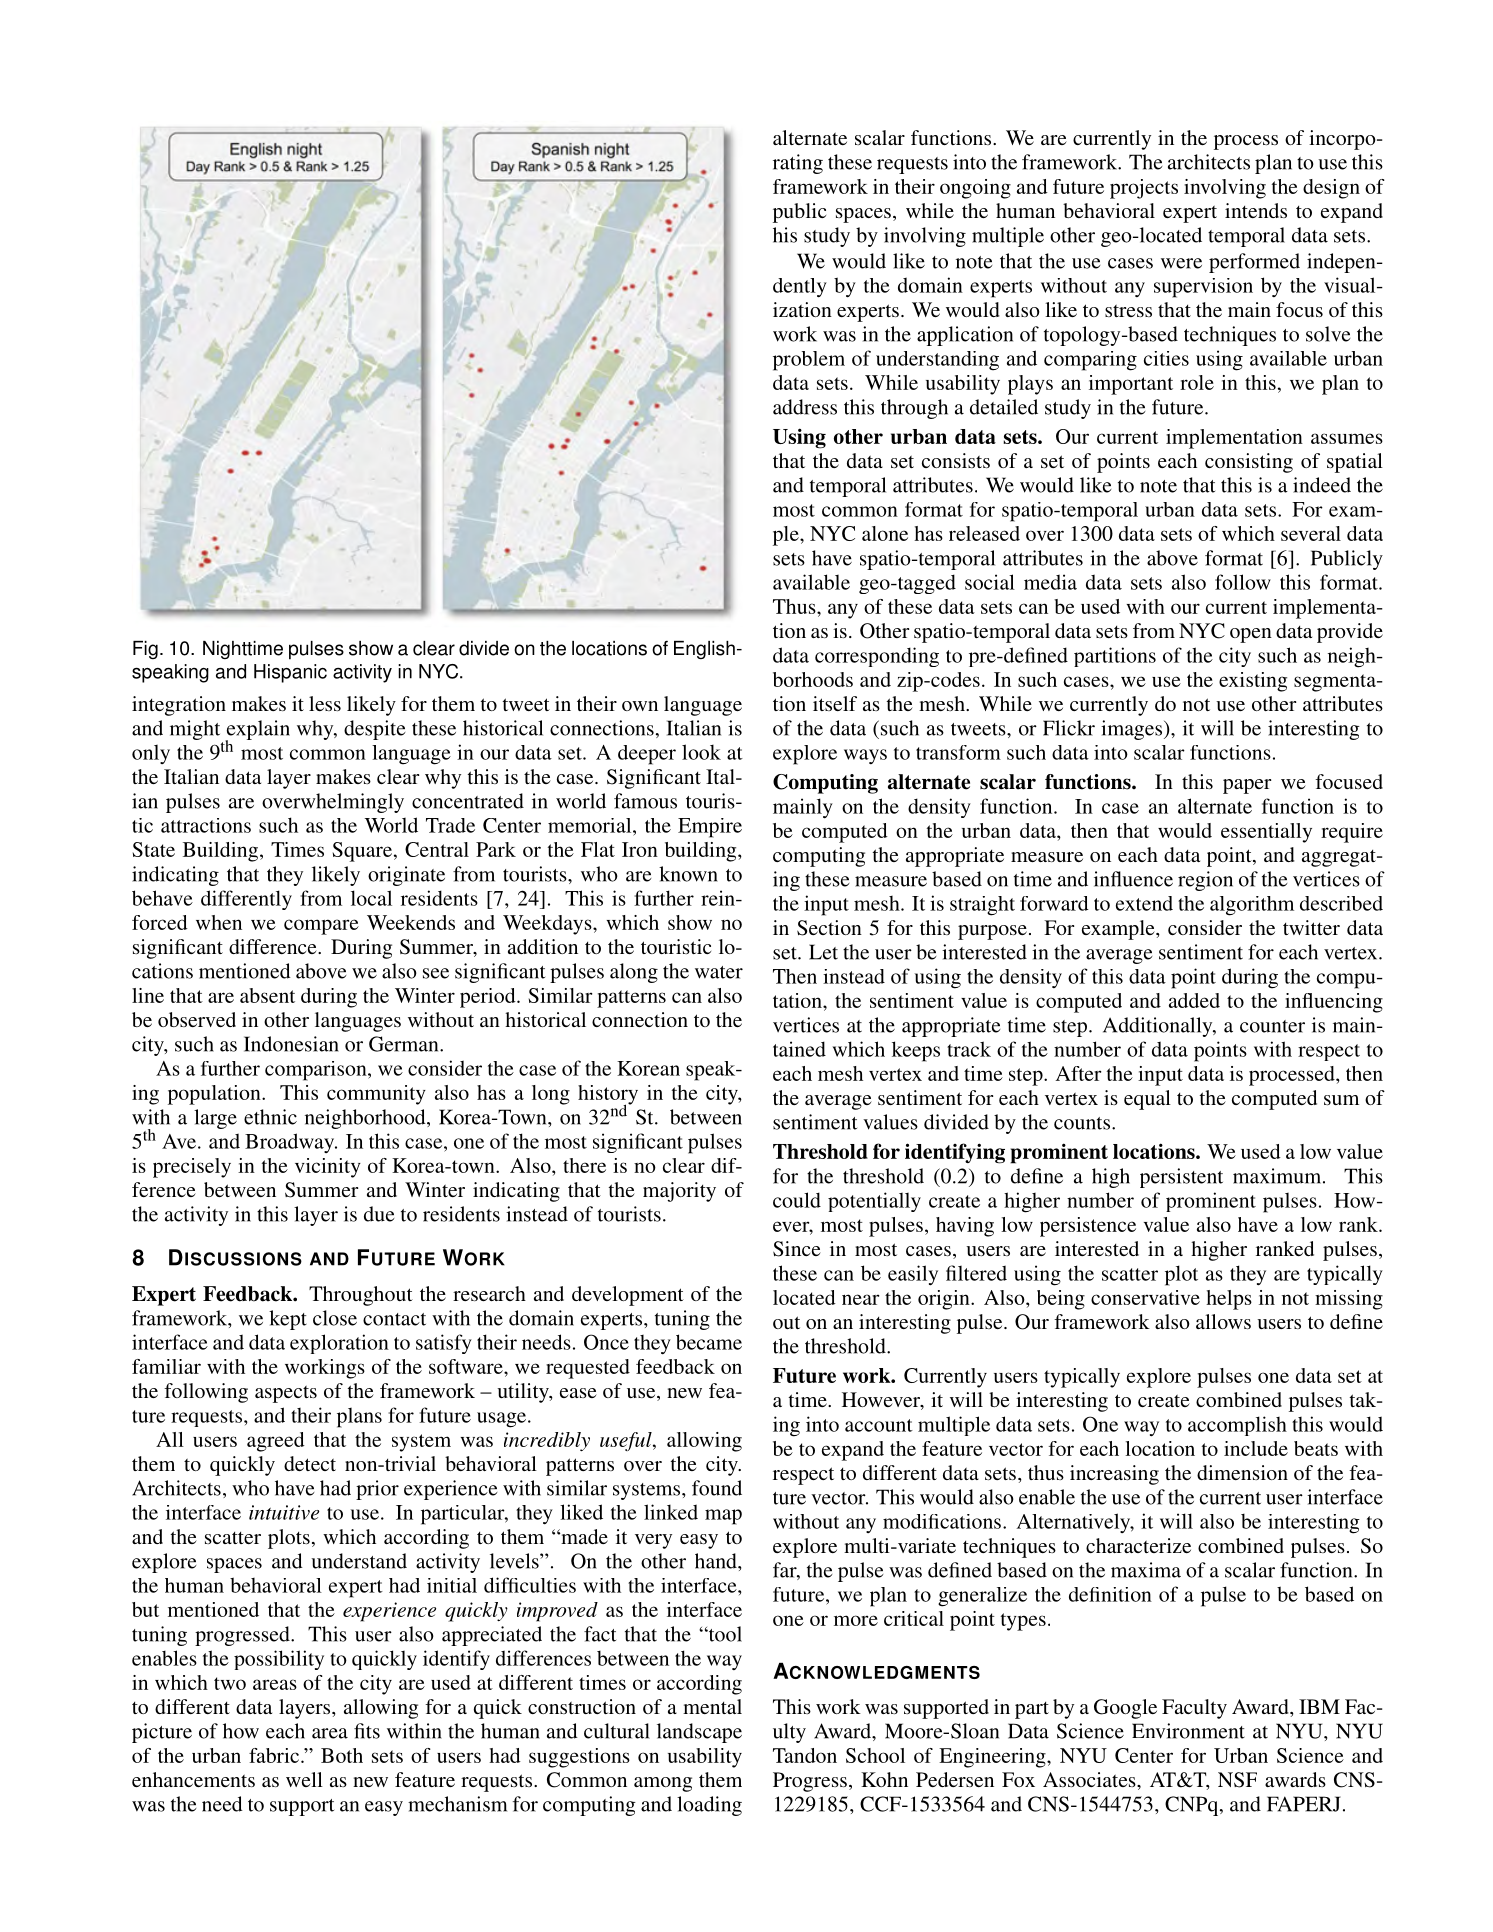 Image resolution: width=1493 pixels, height=1932 pixels. What do you see at coordinates (877, 657) in the screenshot?
I see `corresponding` at bounding box center [877, 657].
